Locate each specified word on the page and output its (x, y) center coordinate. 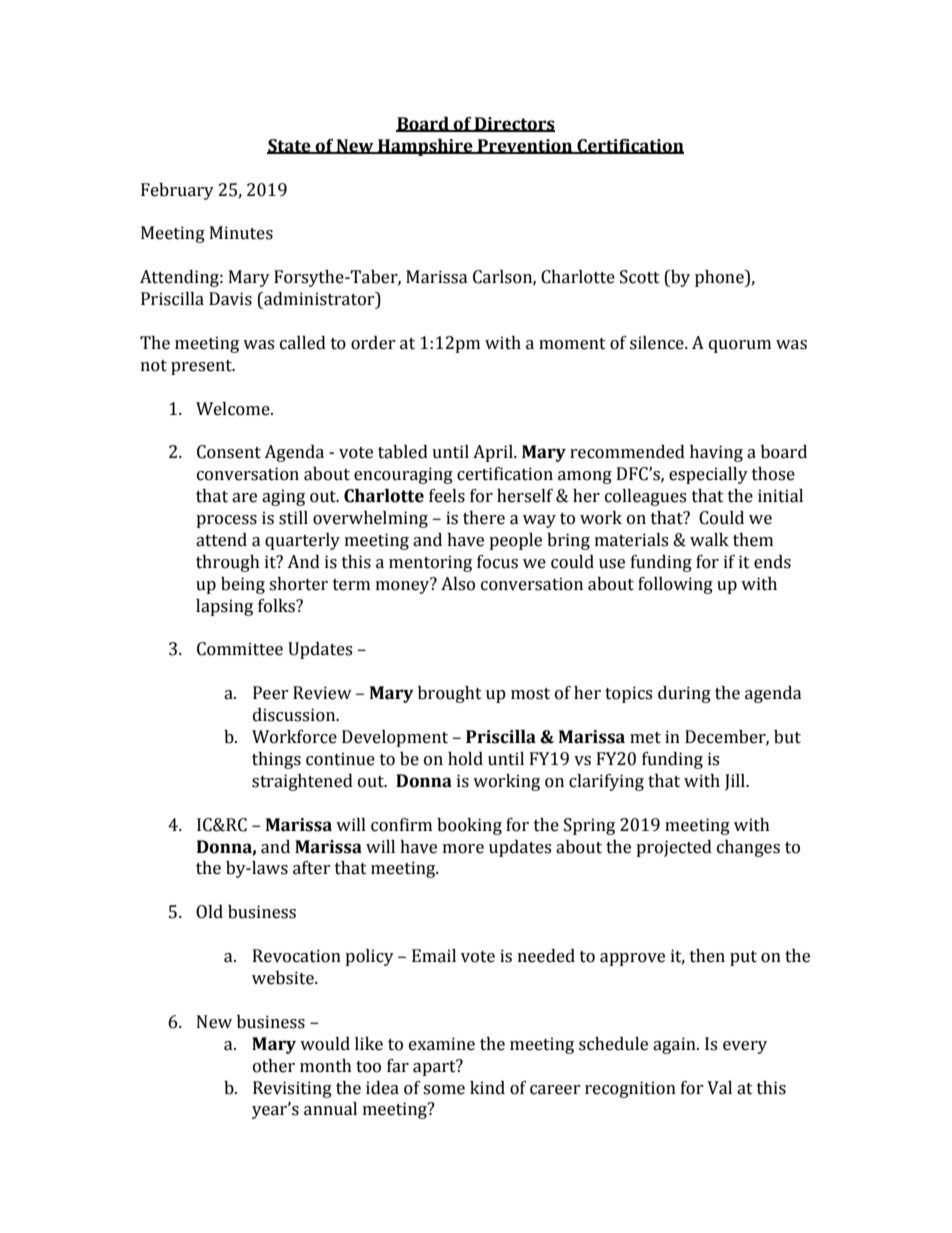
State (290, 146)
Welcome (234, 409)
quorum (740, 346)
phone (720, 278)
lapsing (224, 607)
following (675, 585)
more (463, 849)
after (312, 868)
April (494, 453)
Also (458, 584)
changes (748, 848)
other (274, 1066)
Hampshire (425, 147)
